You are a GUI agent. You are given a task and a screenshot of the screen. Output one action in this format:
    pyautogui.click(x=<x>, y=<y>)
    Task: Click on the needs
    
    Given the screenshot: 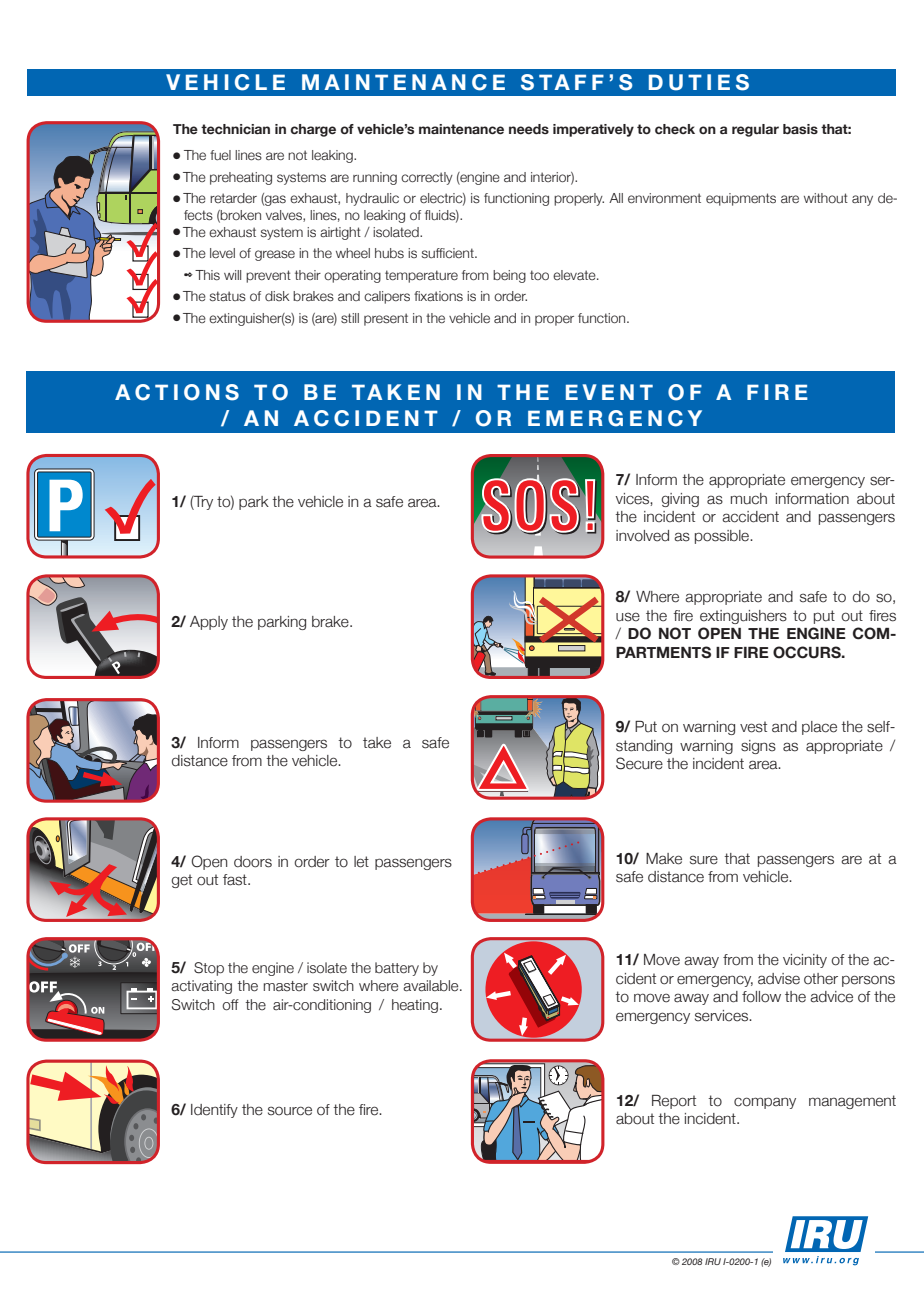 What is the action you would take?
    pyautogui.click(x=529, y=129)
